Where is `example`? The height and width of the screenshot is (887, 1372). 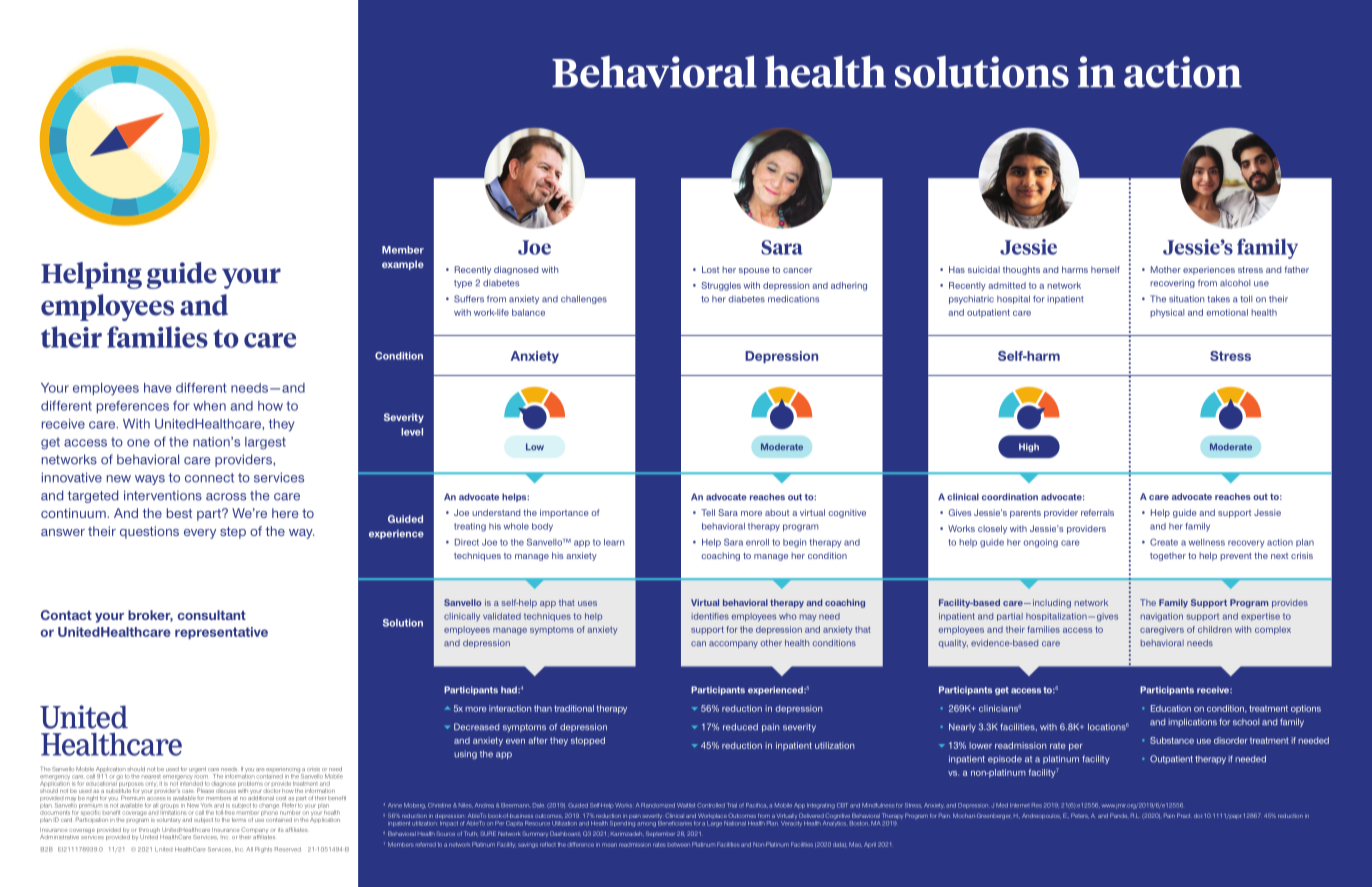 example is located at coordinates (403, 265).
